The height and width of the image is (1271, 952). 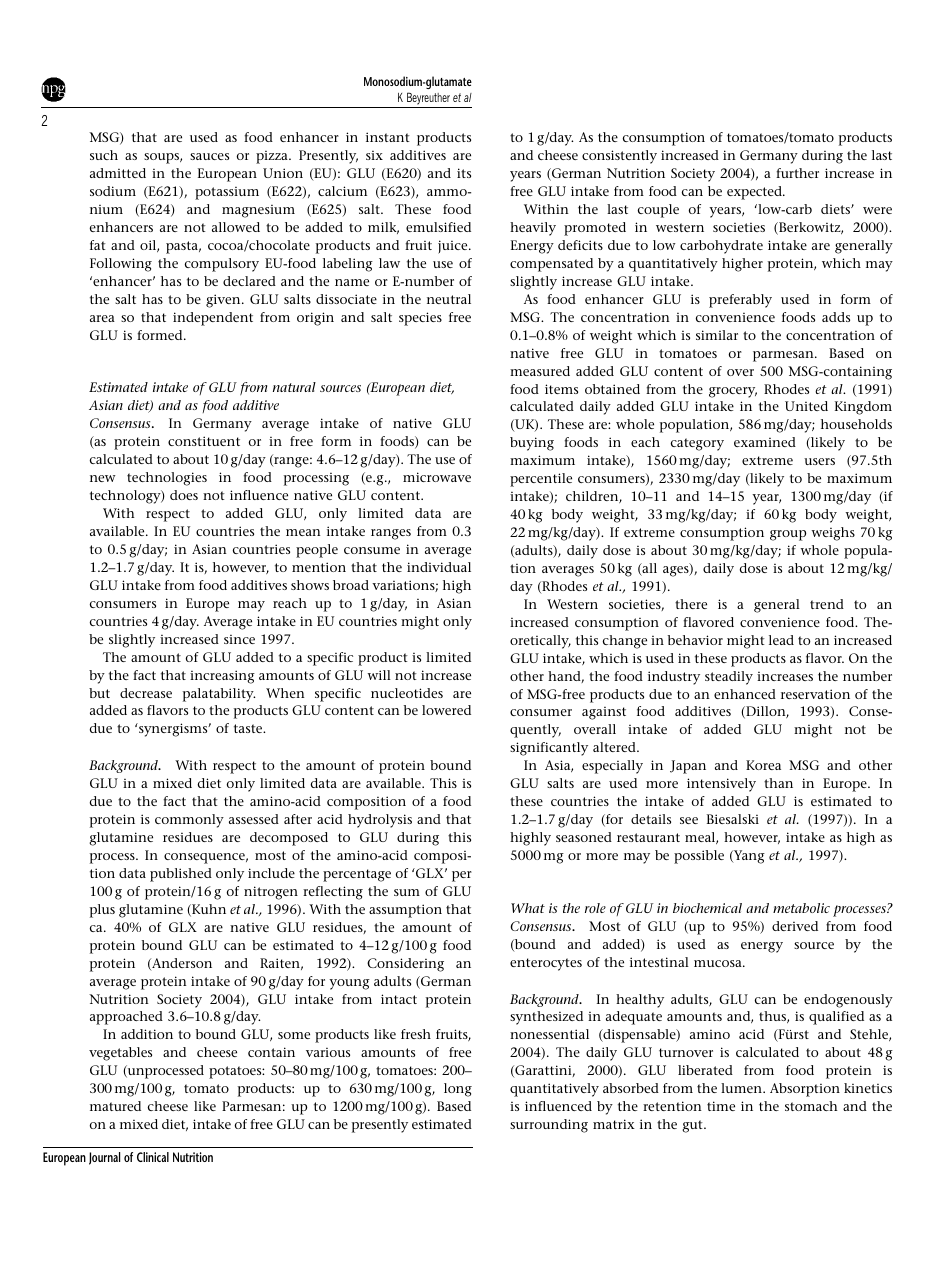 I want to click on independent, so click(x=213, y=319).
